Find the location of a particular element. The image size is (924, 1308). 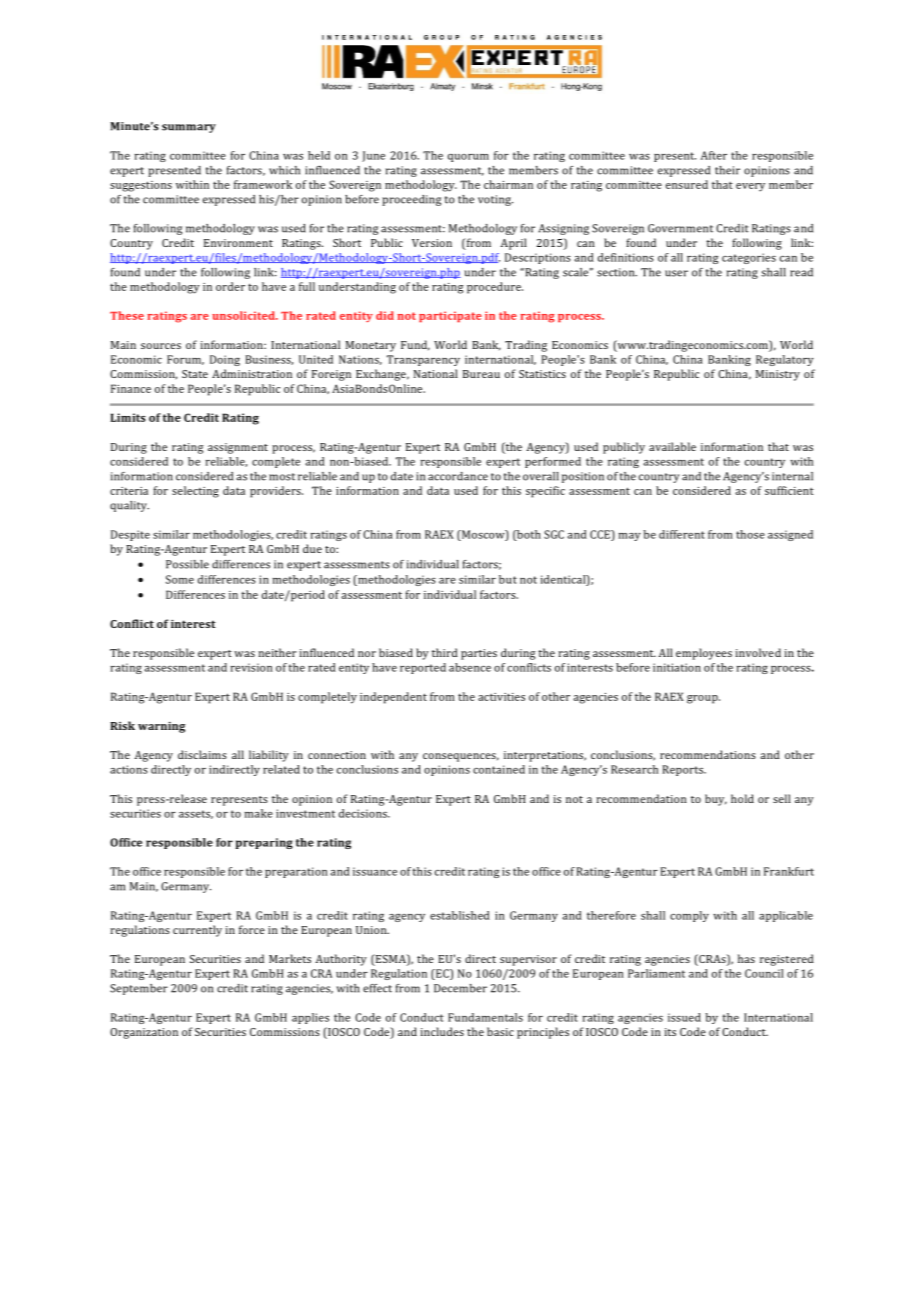

After is located at coordinates (714, 155).
